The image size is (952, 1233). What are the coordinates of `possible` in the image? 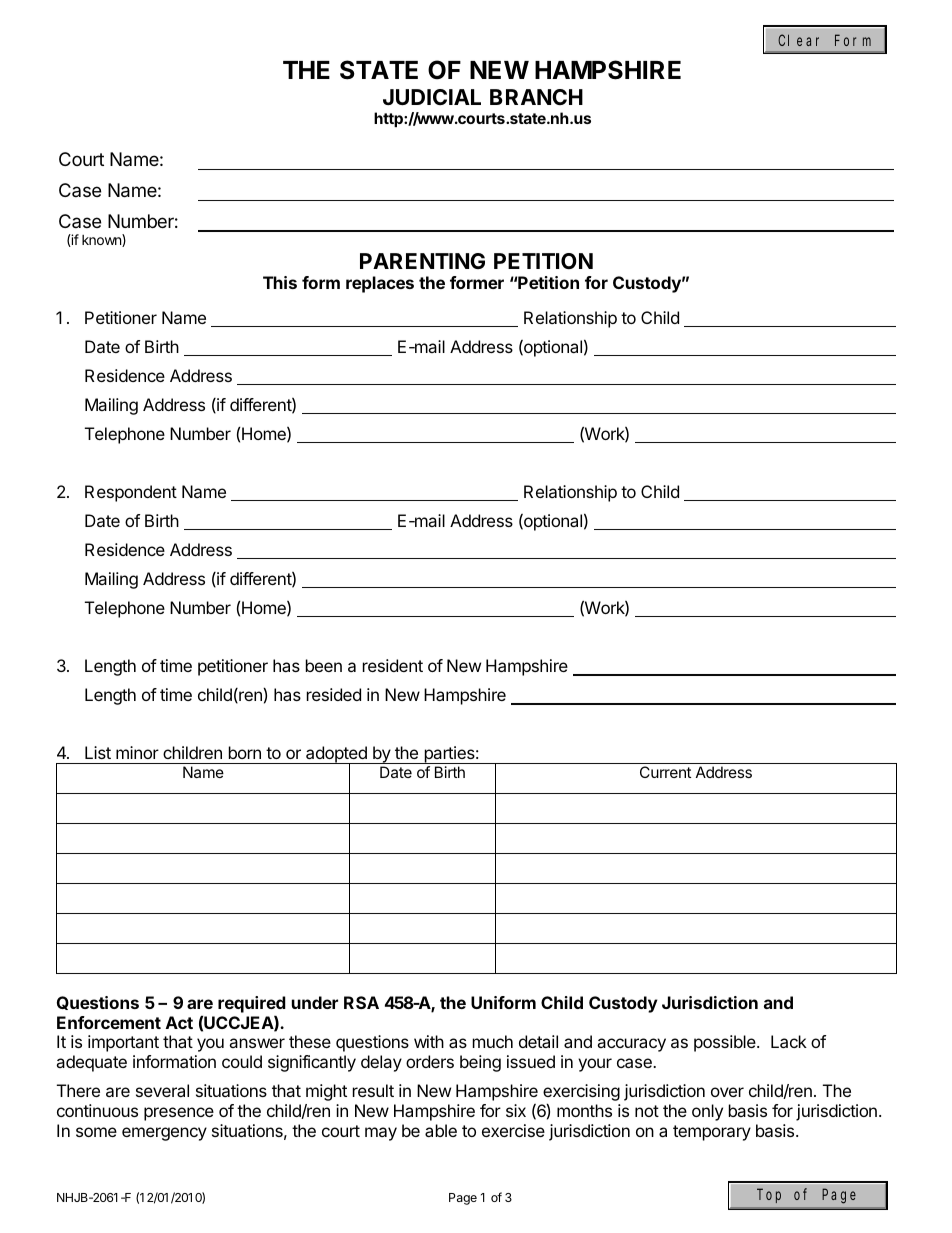 It's located at (726, 1043).
